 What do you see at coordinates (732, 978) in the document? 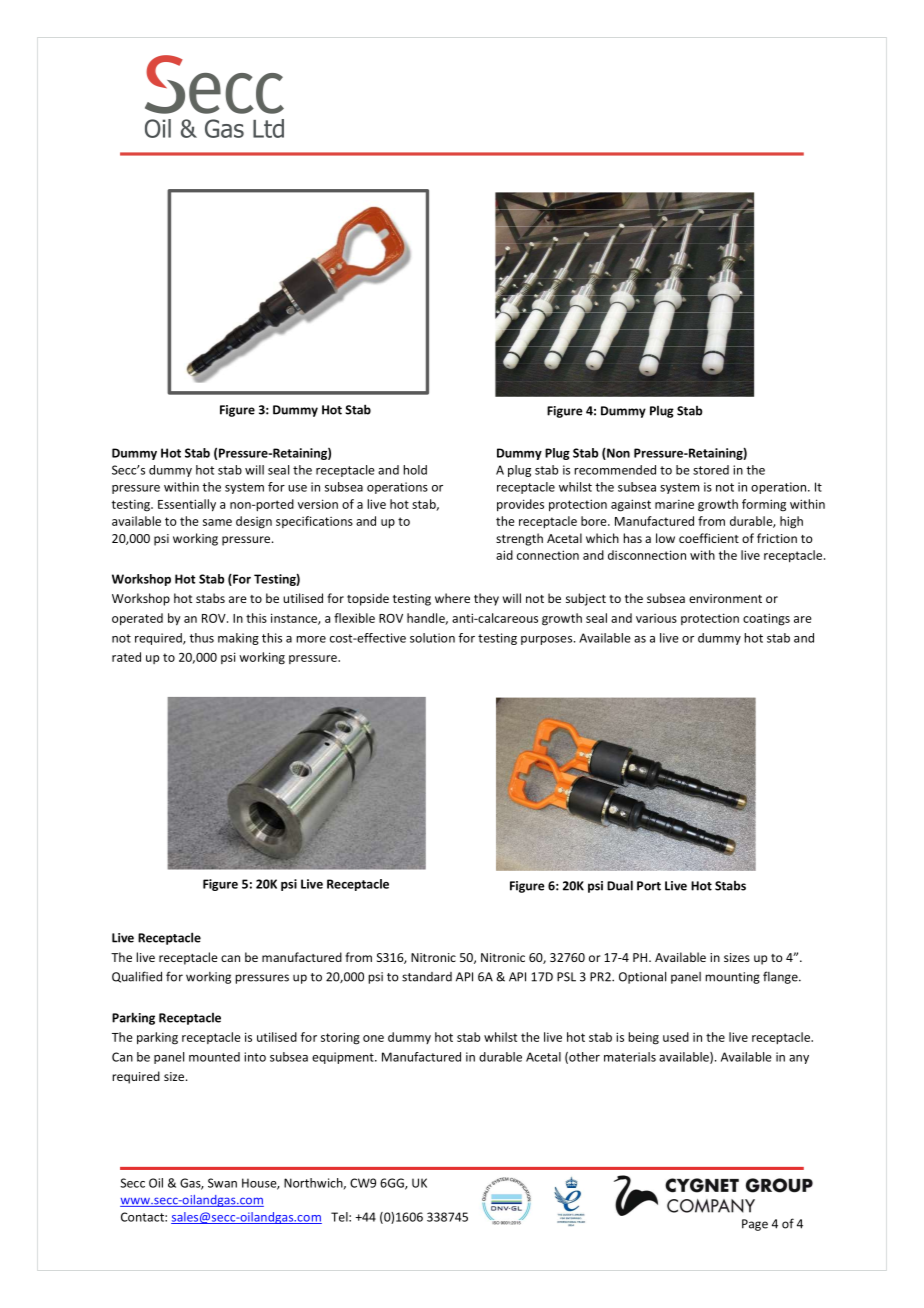
I see `mounting` at bounding box center [732, 978].
